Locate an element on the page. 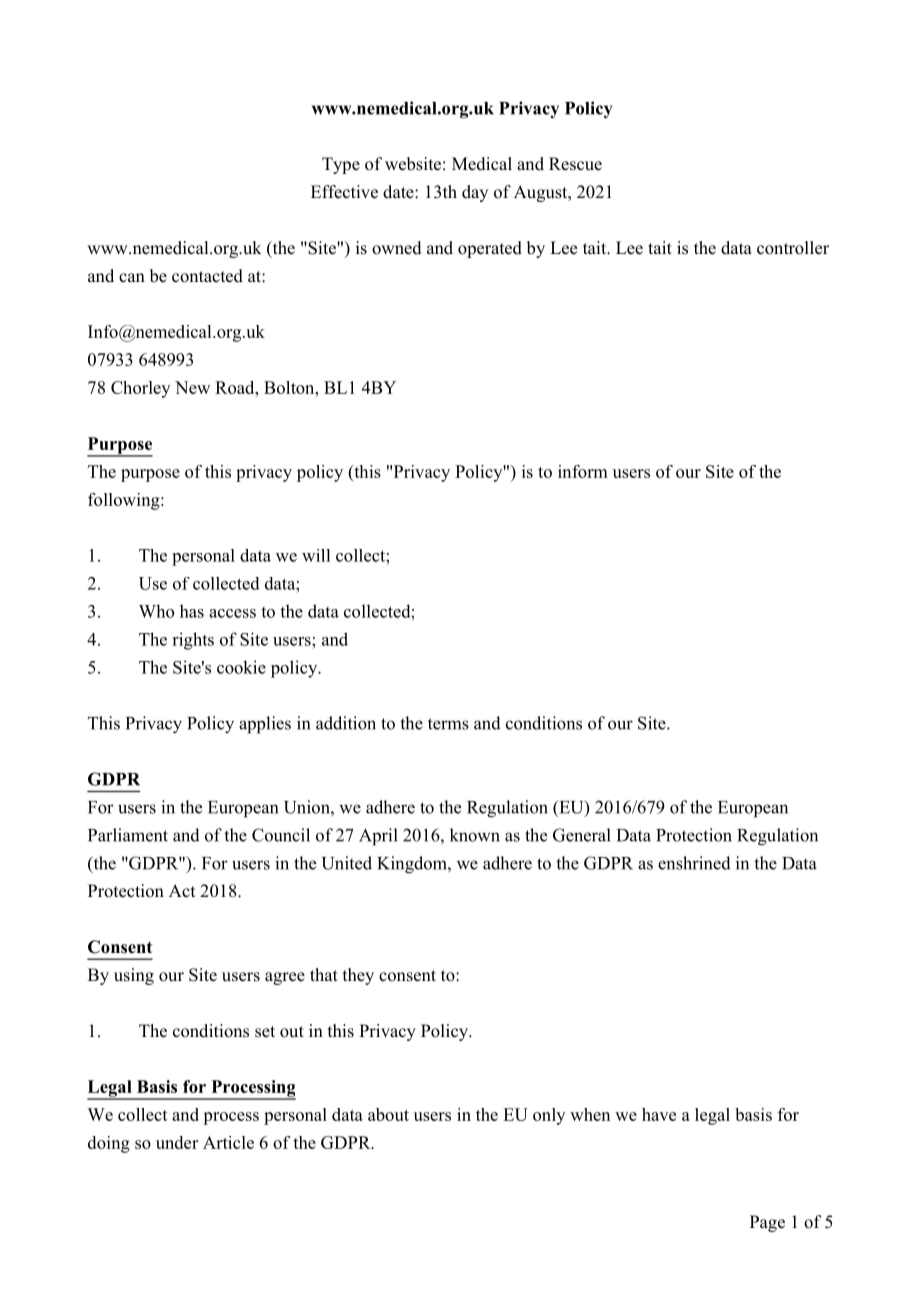  will is located at coordinates (316, 555).
